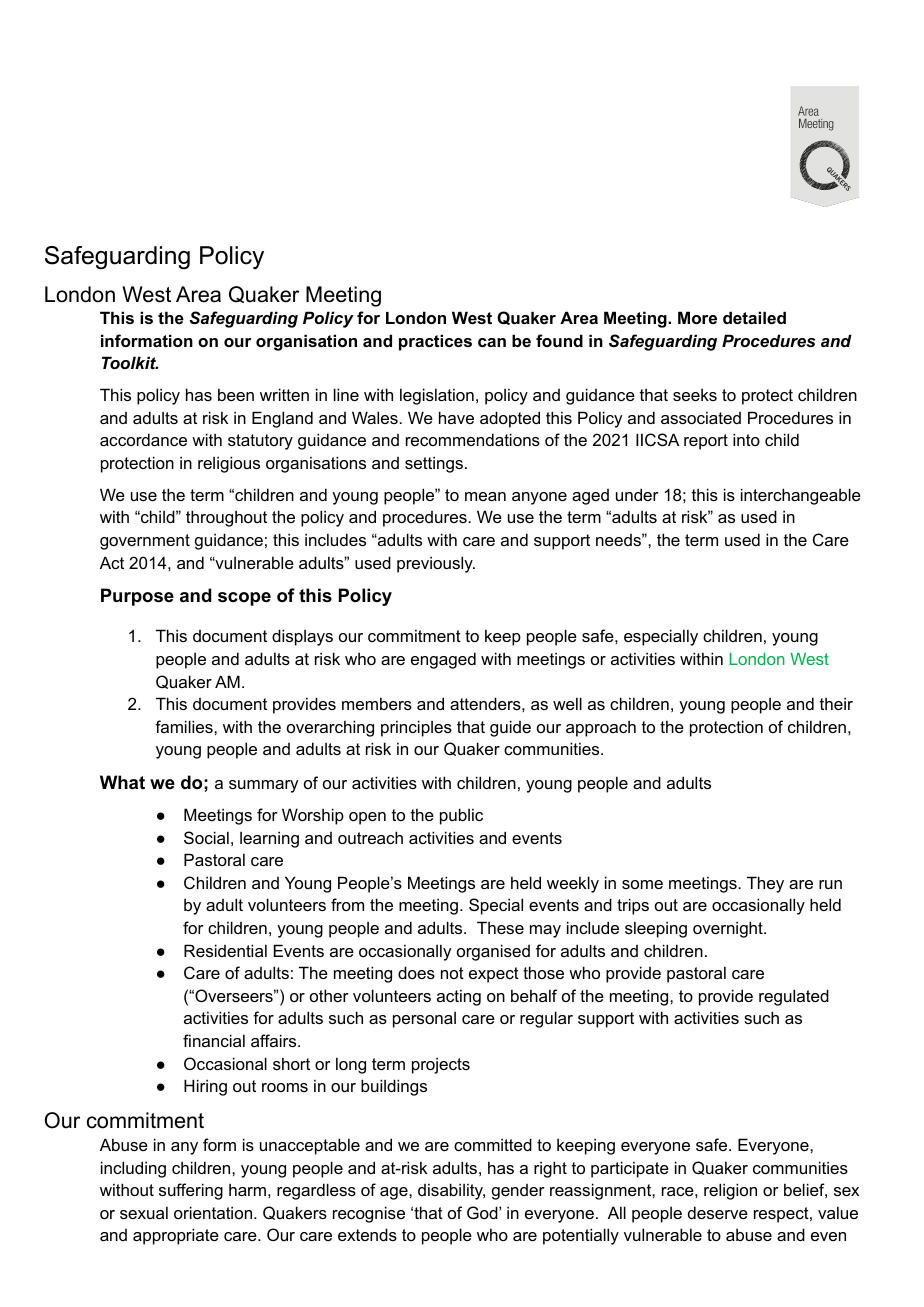 The height and width of the screenshot is (1307, 924). What do you see at coordinates (718, 1212) in the screenshot?
I see `deserve` at bounding box center [718, 1212].
